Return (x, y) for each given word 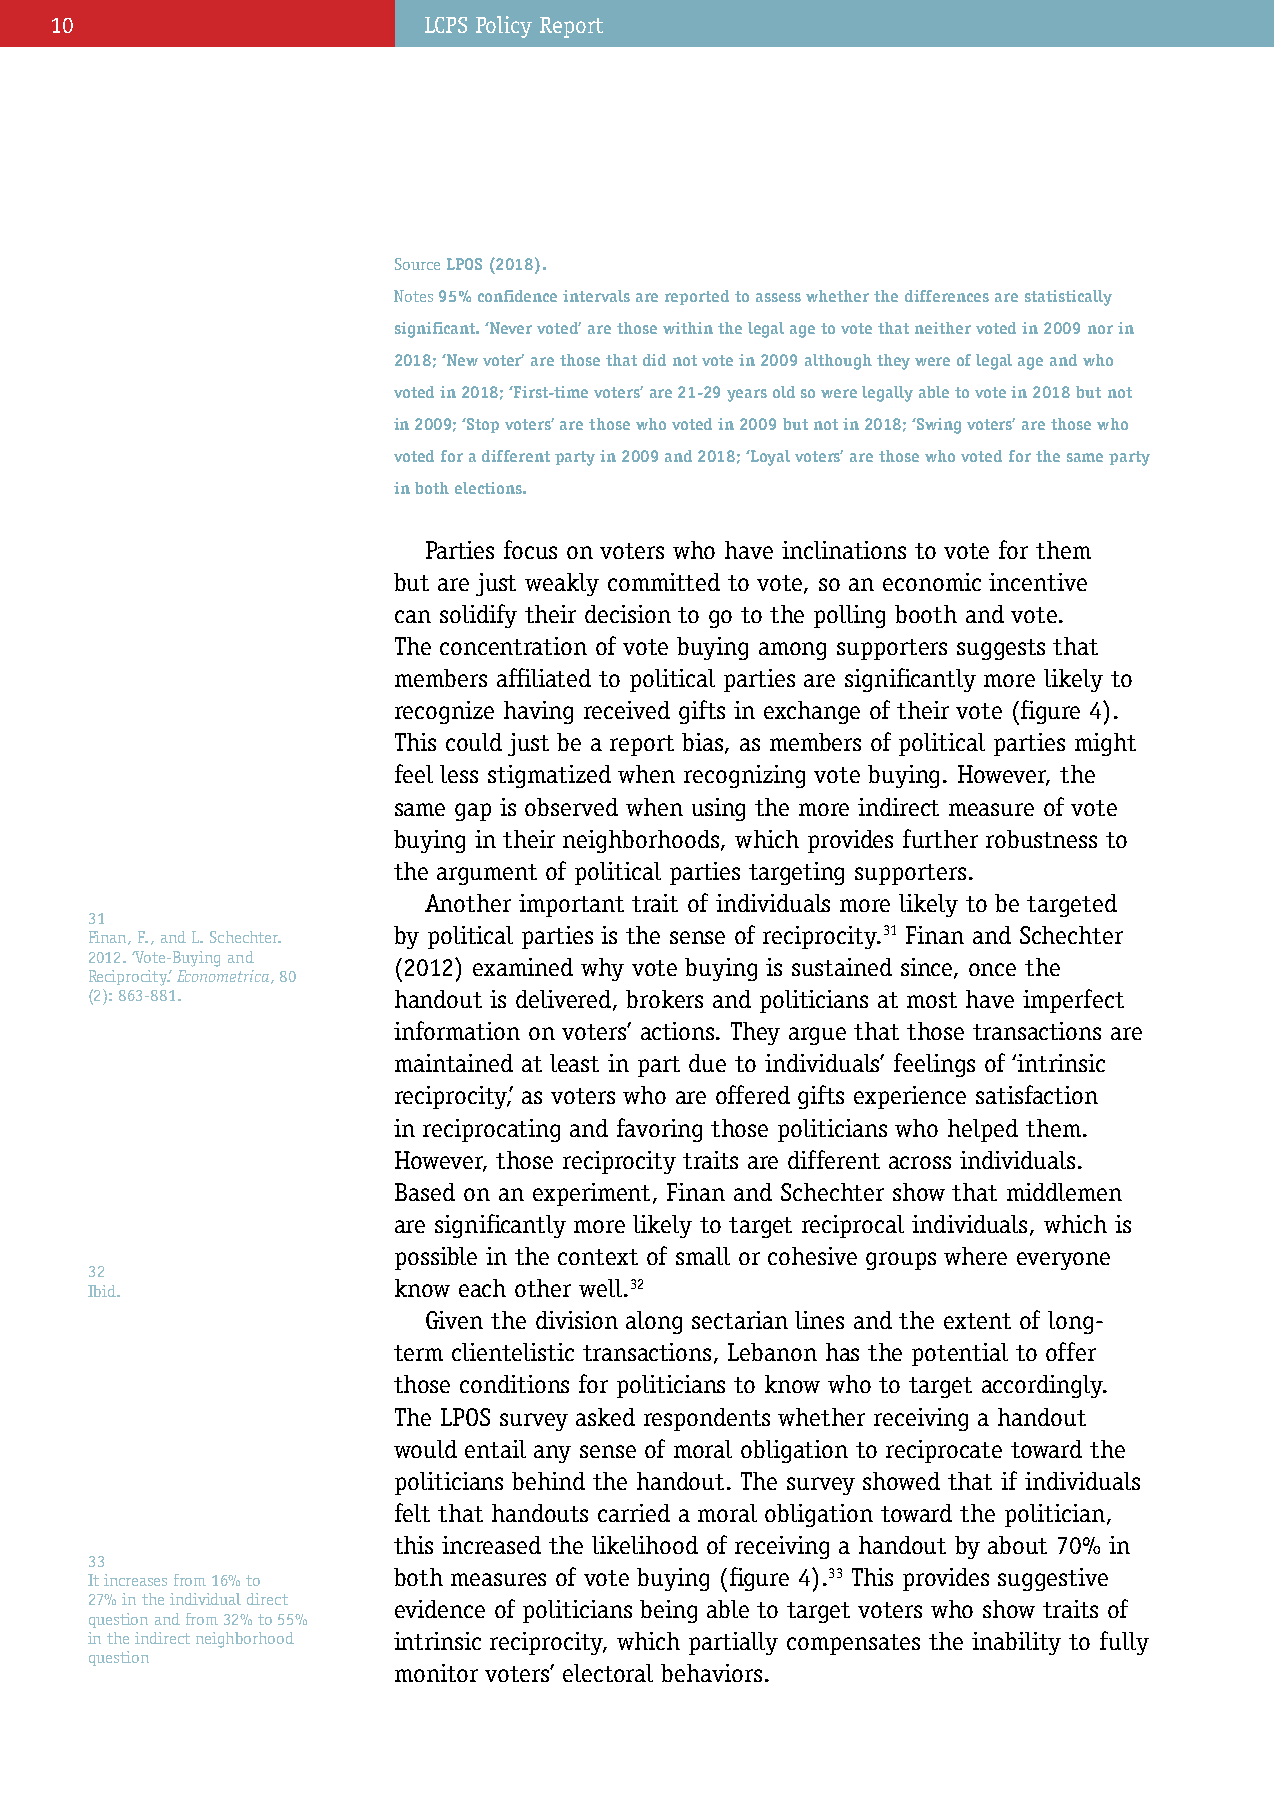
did (654, 360)
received (627, 710)
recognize (444, 712)
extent (977, 1321)
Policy (504, 27)
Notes (413, 296)
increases (135, 1580)
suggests (1001, 649)
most (932, 1000)
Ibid (103, 1291)
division (577, 1320)
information (457, 1030)
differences (947, 296)
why (602, 969)
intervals (596, 296)
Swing (938, 426)
